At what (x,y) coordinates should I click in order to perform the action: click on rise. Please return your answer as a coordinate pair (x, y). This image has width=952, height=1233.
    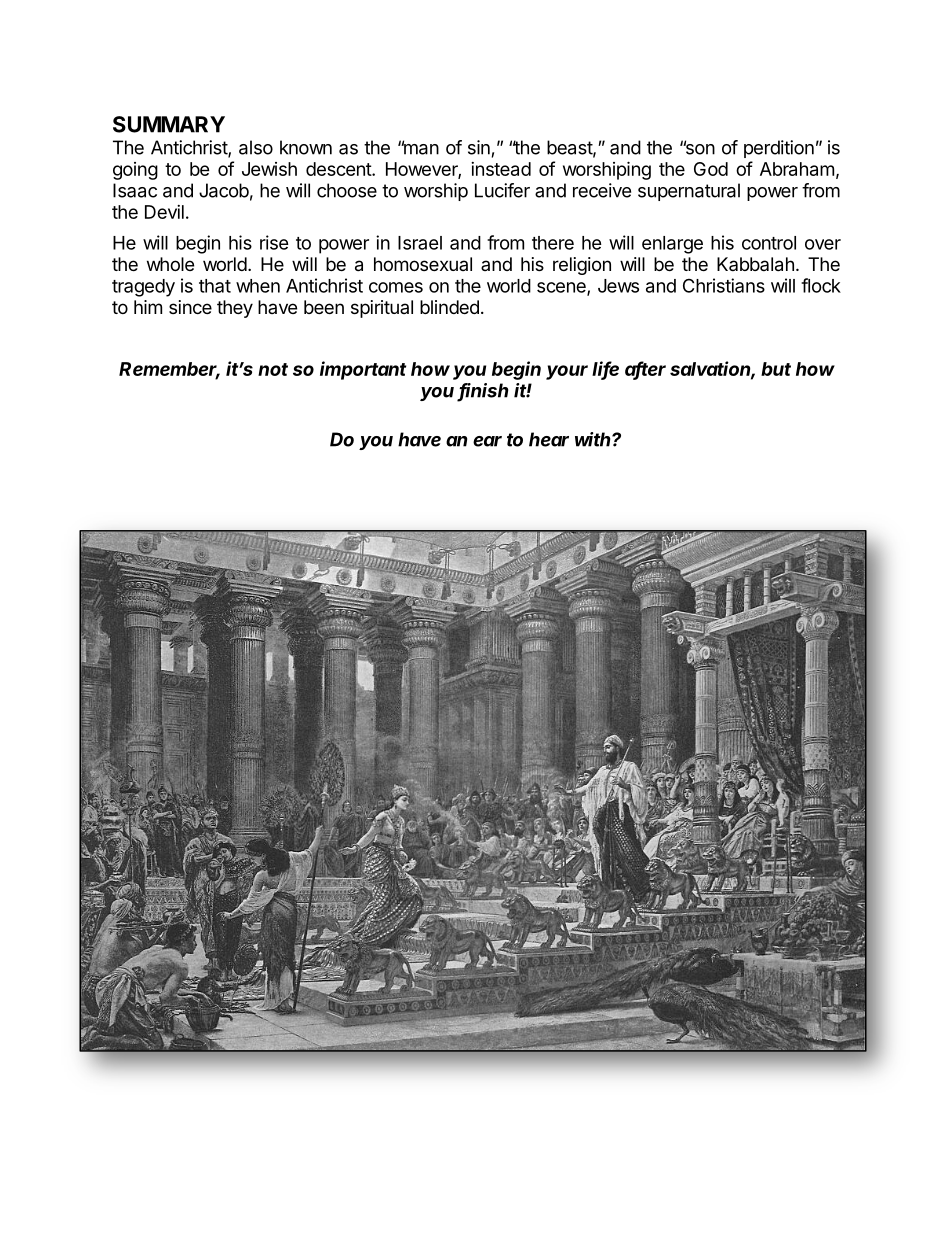
    Looking at the image, I should click on (274, 242).
